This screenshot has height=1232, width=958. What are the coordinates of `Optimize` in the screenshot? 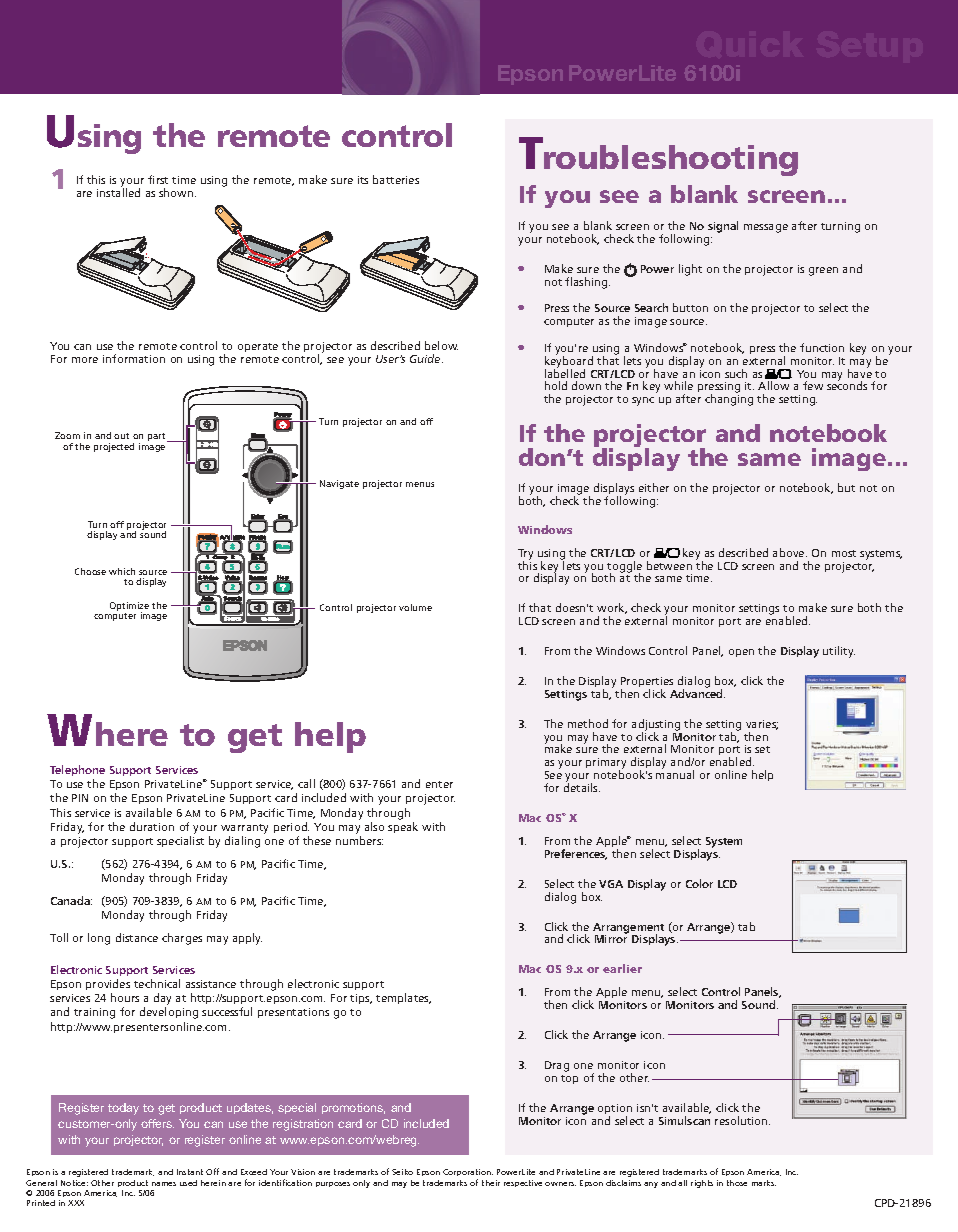 It's located at (129, 608).
